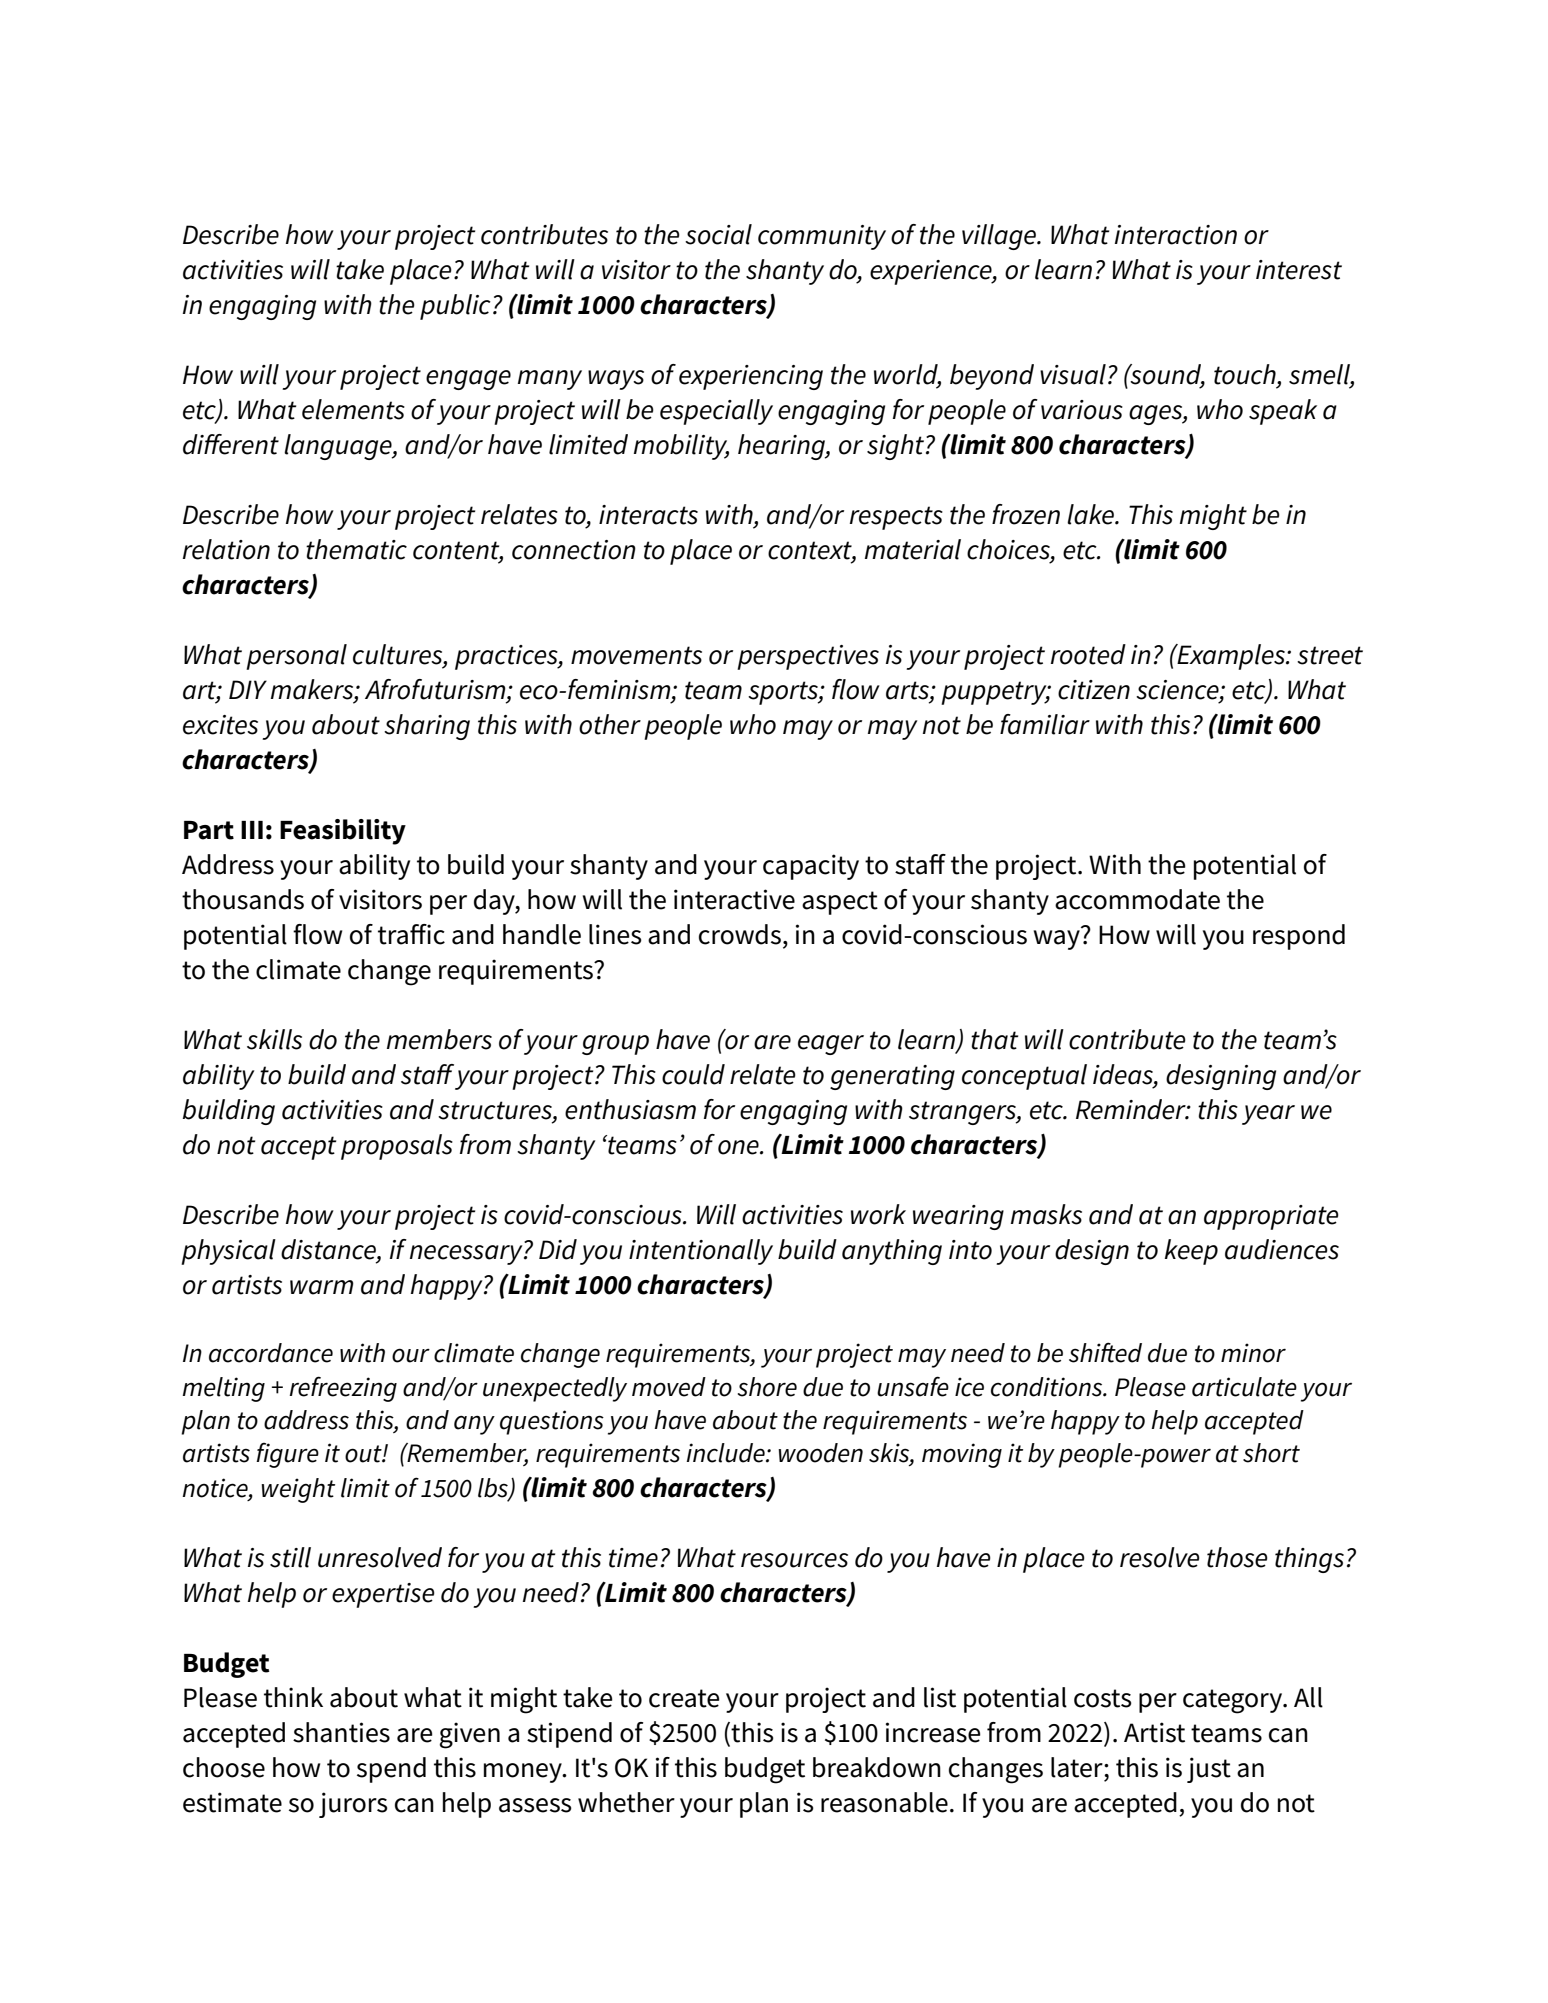 The width and height of the screenshot is (1548, 2003). I want to click on breakdown, so click(877, 1767).
